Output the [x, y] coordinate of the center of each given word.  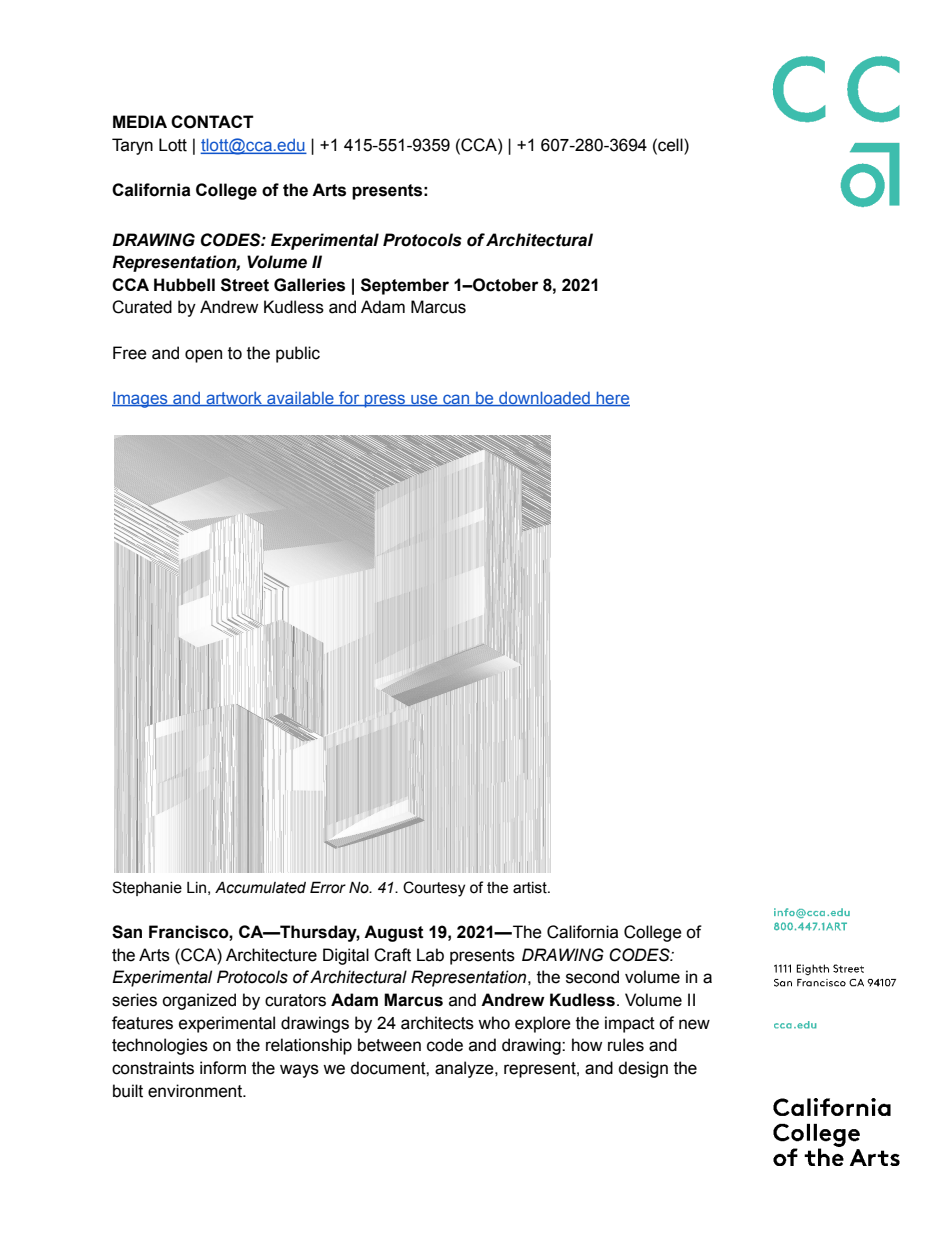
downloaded [544, 399]
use [424, 400]
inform [223, 1068]
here [612, 399]
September [405, 286]
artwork [234, 399]
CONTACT [212, 122]
